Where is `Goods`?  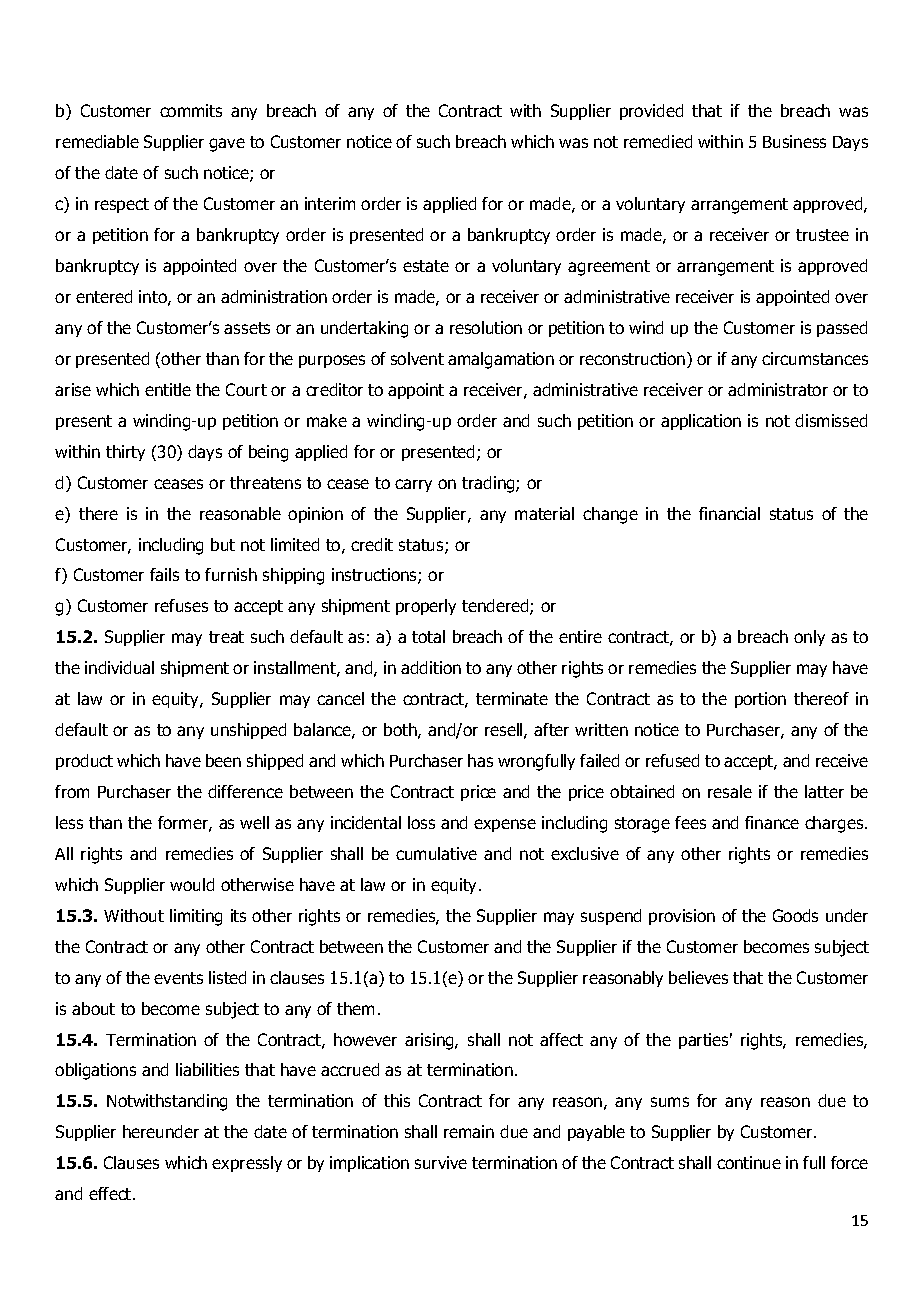
Goods is located at coordinates (795, 915).
